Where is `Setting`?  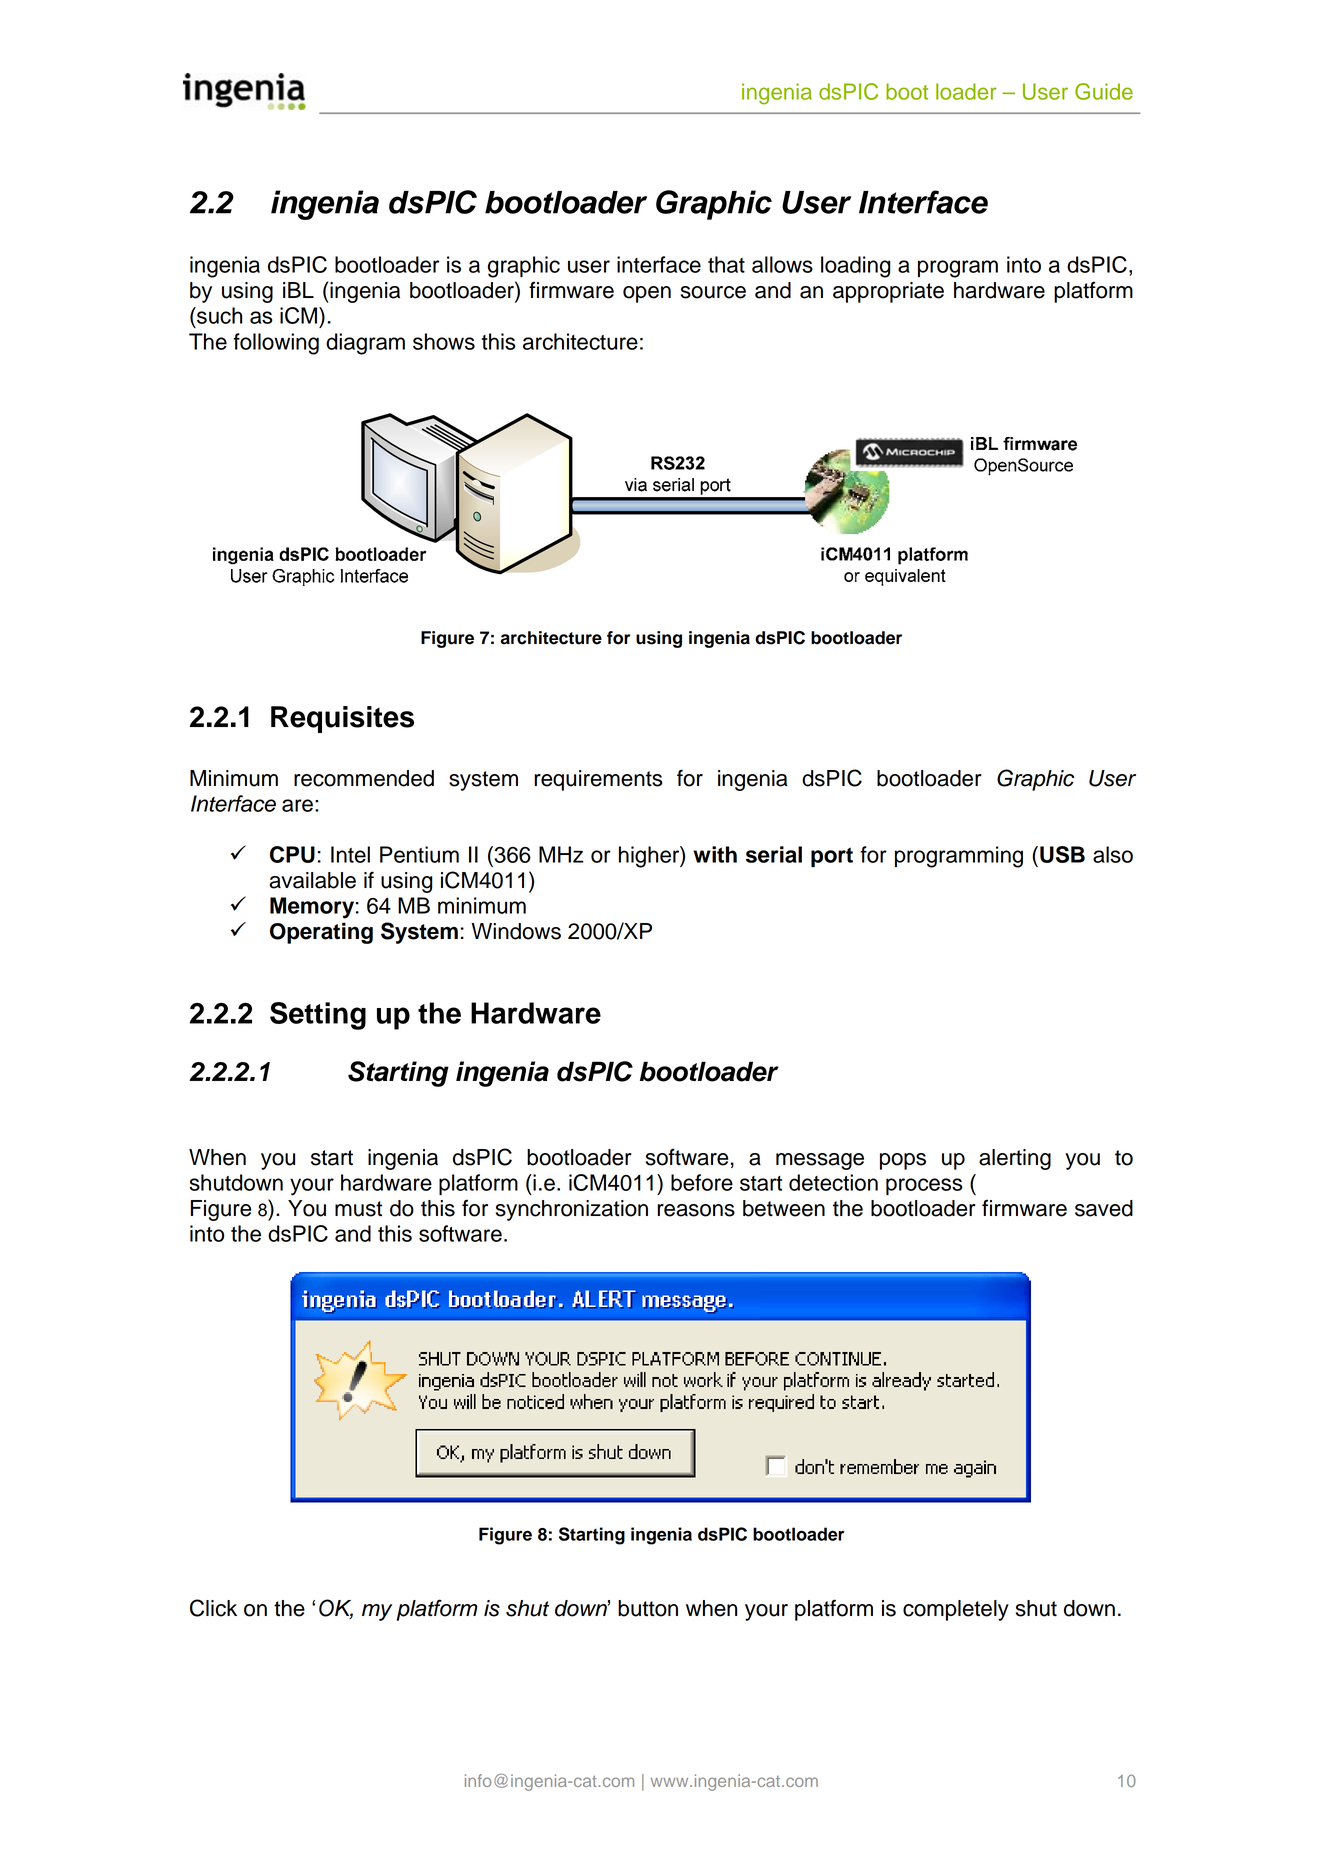
Setting is located at coordinates (318, 1016).
